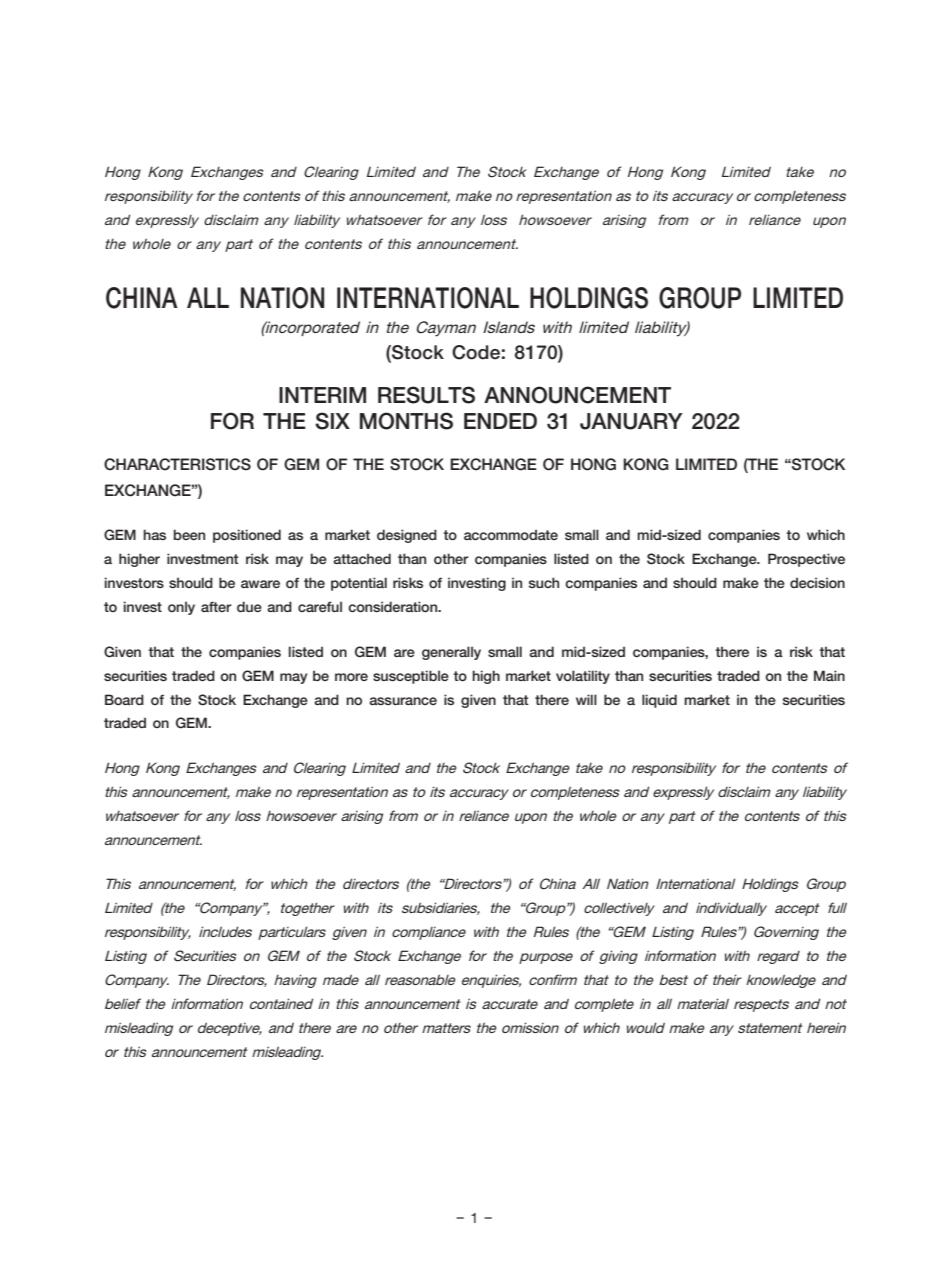  What do you see at coordinates (407, 536) in the screenshot?
I see `designed` at bounding box center [407, 536].
